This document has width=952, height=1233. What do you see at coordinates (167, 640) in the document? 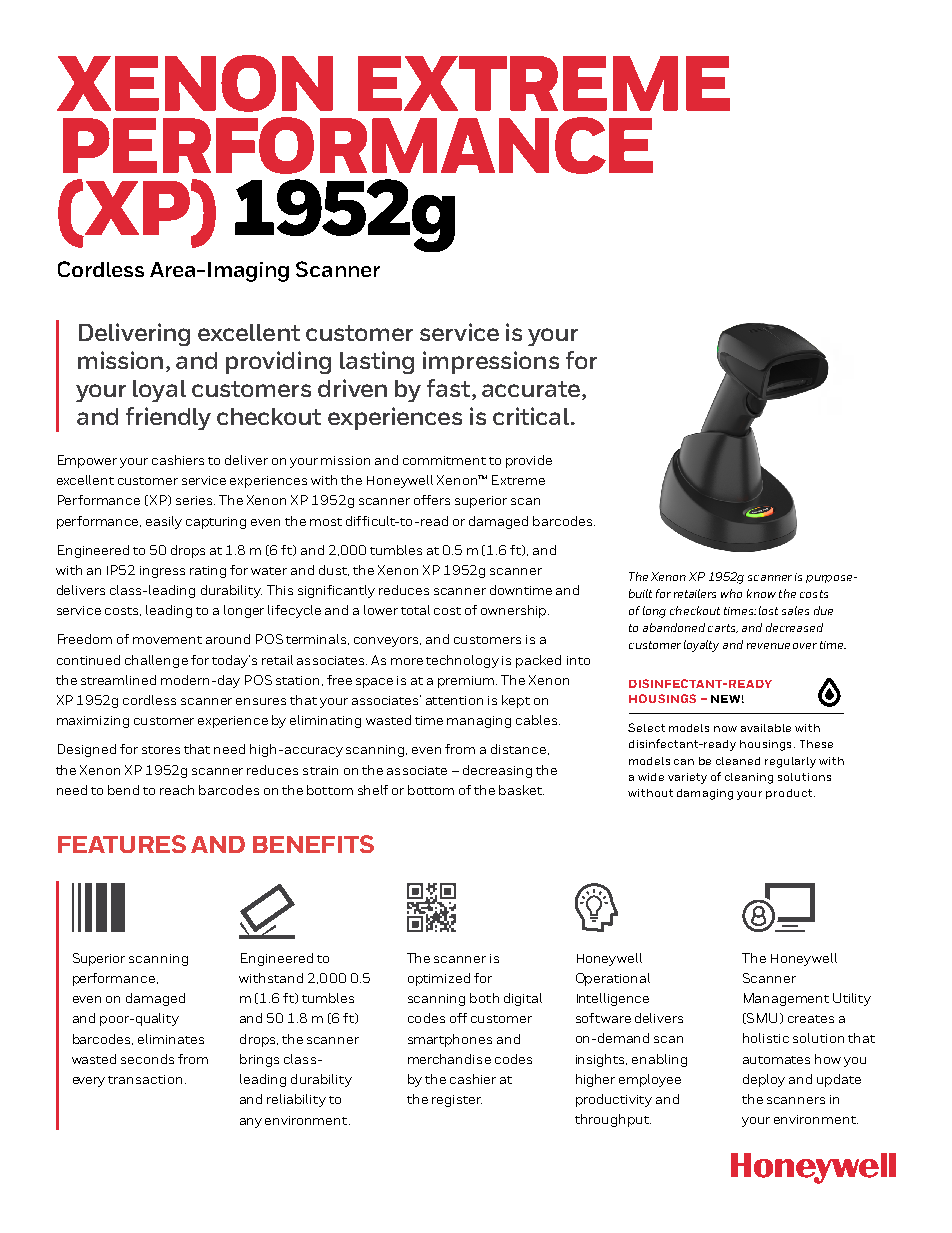
I see `movement` at bounding box center [167, 640].
